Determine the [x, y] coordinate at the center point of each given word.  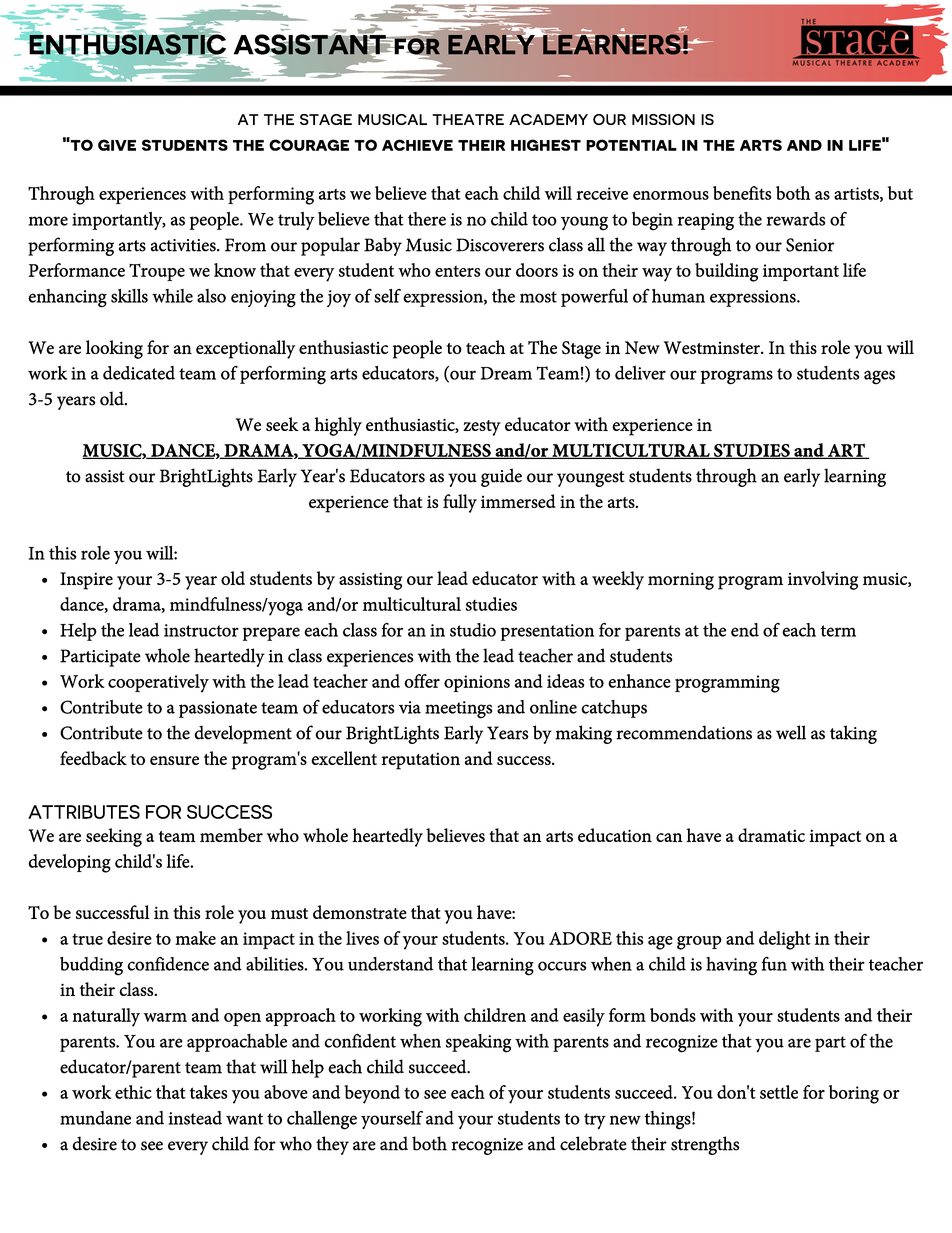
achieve [417, 145]
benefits [742, 193]
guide [501, 477]
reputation [420, 761]
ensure [174, 760]
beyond [372, 1094]
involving [823, 580]
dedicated [139, 373]
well [791, 732]
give [117, 145]
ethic [133, 1092]
